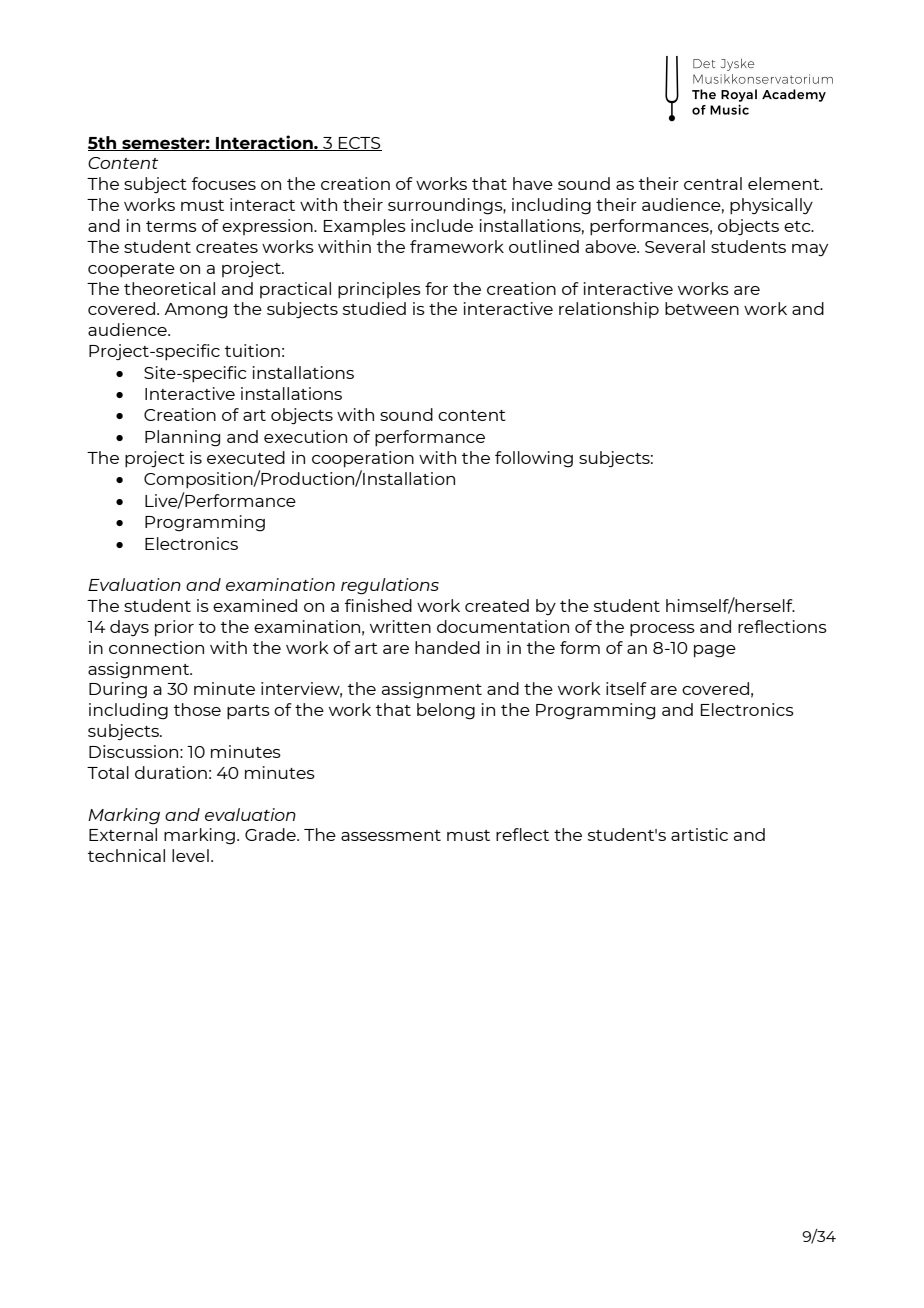 The height and width of the page is (1308, 924). What do you see at coordinates (442, 225) in the page?
I see `include` at bounding box center [442, 225].
